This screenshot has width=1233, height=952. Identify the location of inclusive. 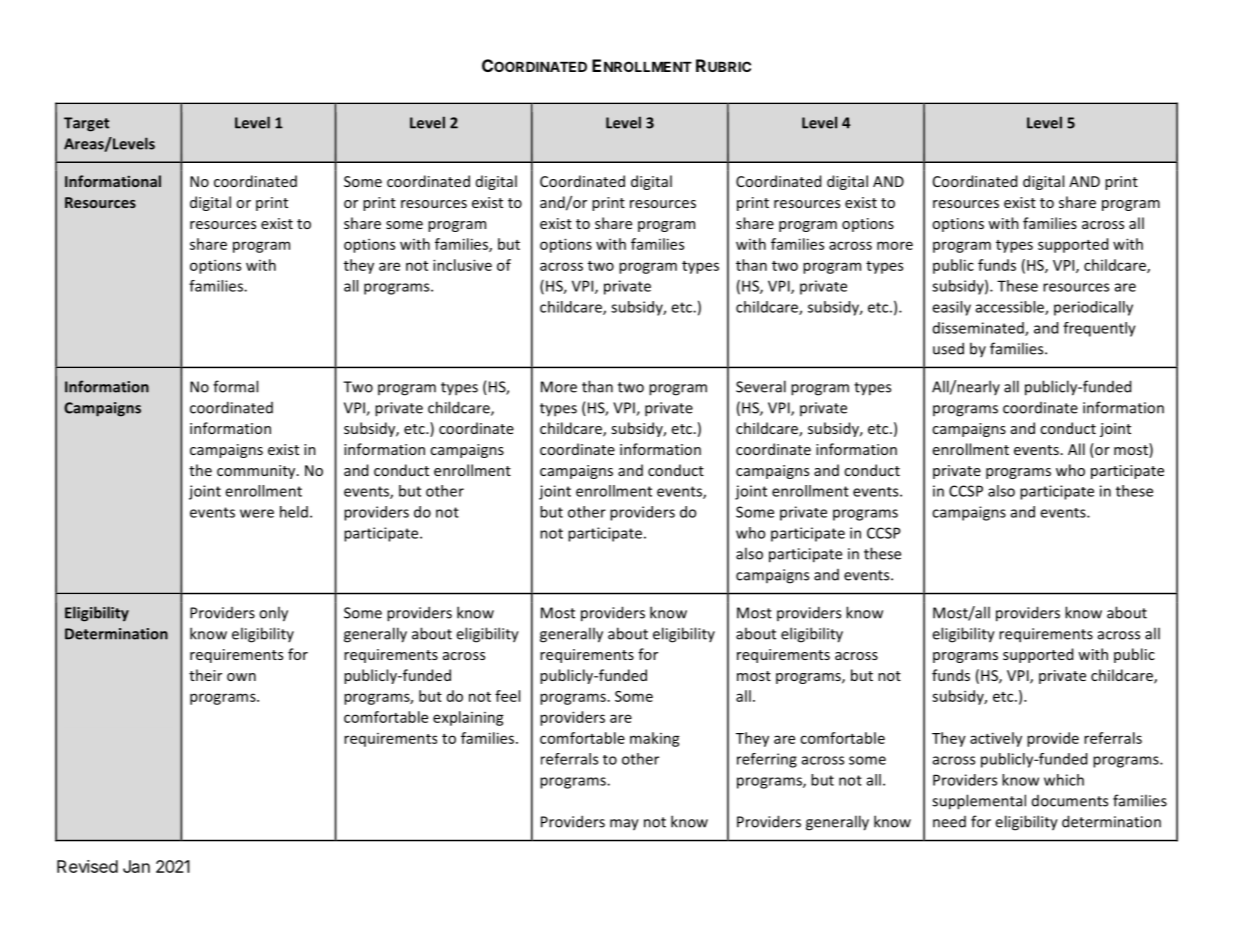
(462, 265).
